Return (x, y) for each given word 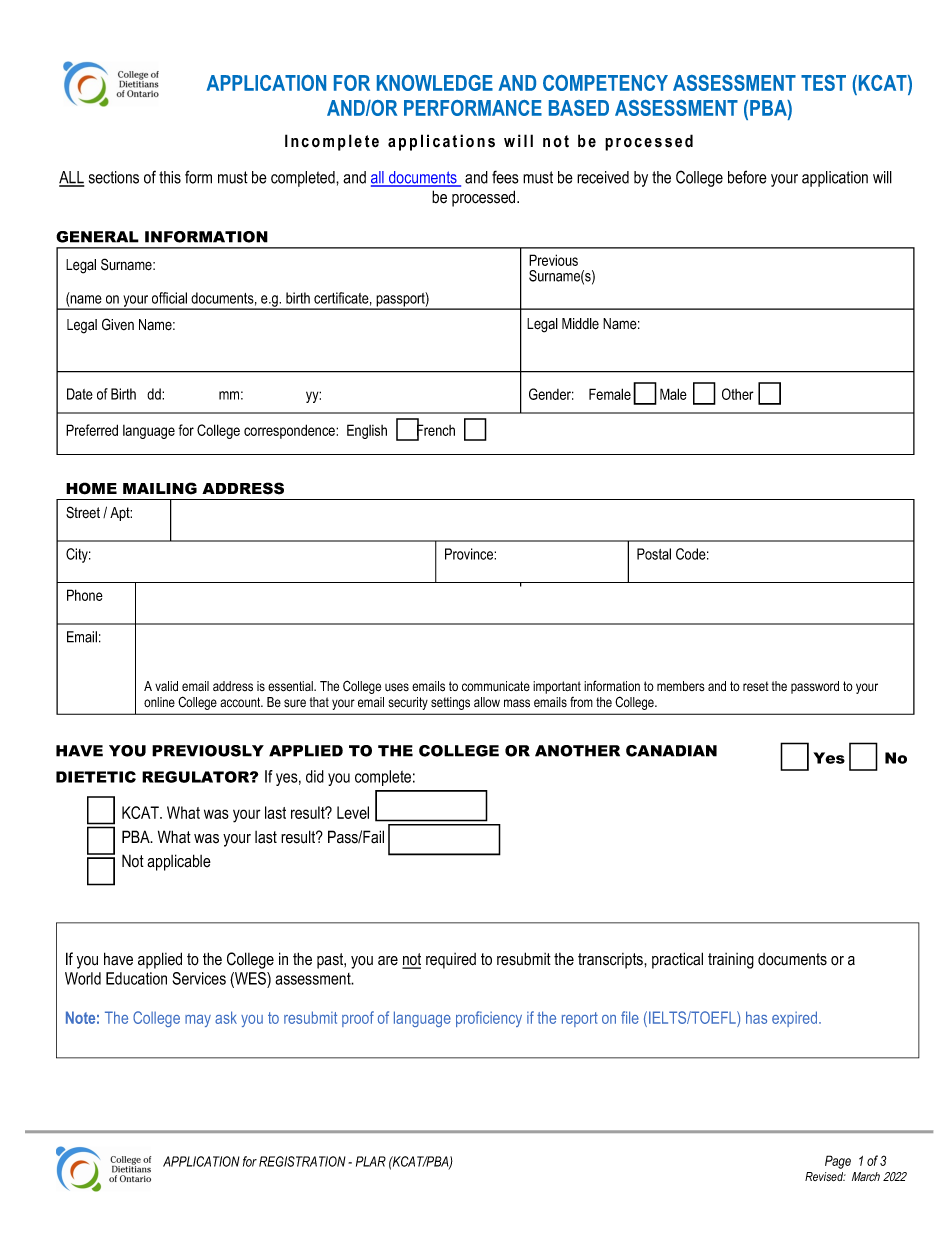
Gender (551, 394)
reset (756, 686)
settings (450, 703)
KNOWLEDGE (435, 83)
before (747, 177)
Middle (580, 324)
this (170, 177)
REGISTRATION (302, 1161)
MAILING (160, 488)
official (169, 298)
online (159, 702)
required (451, 961)
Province (470, 554)
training (731, 961)
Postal (654, 554)
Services (199, 978)
